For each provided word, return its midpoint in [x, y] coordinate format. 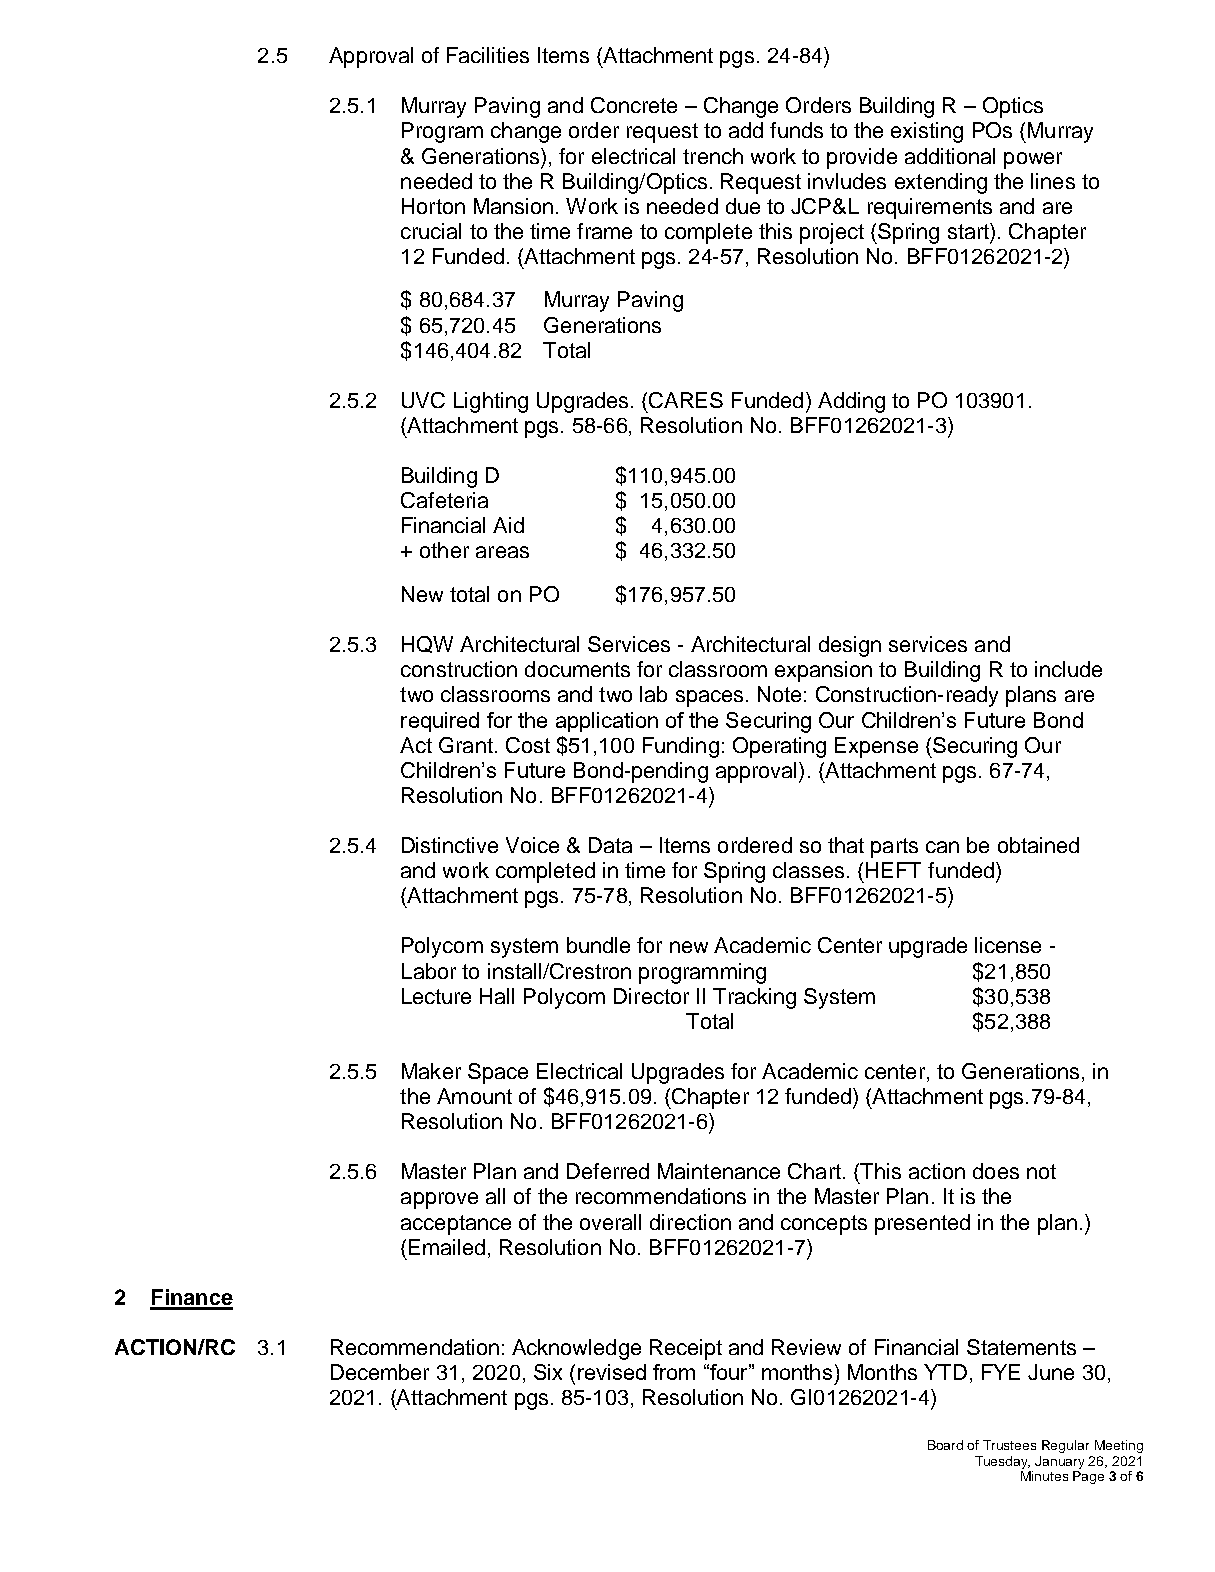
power [1033, 160]
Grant [466, 745]
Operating [779, 747]
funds [796, 130]
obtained [1038, 845]
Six [548, 1372]
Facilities [488, 55]
